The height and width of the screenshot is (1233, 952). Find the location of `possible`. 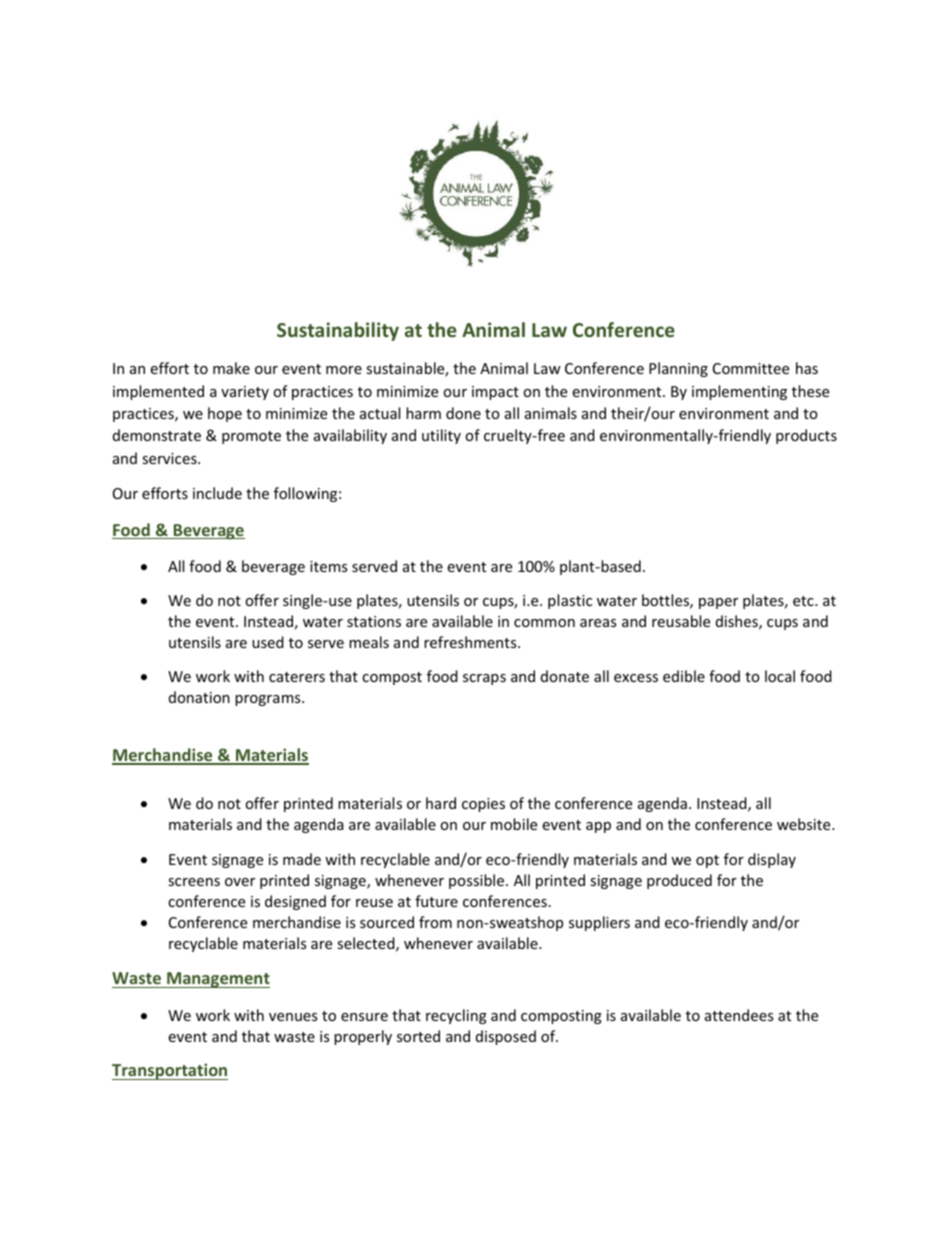

possible is located at coordinates (478, 881).
